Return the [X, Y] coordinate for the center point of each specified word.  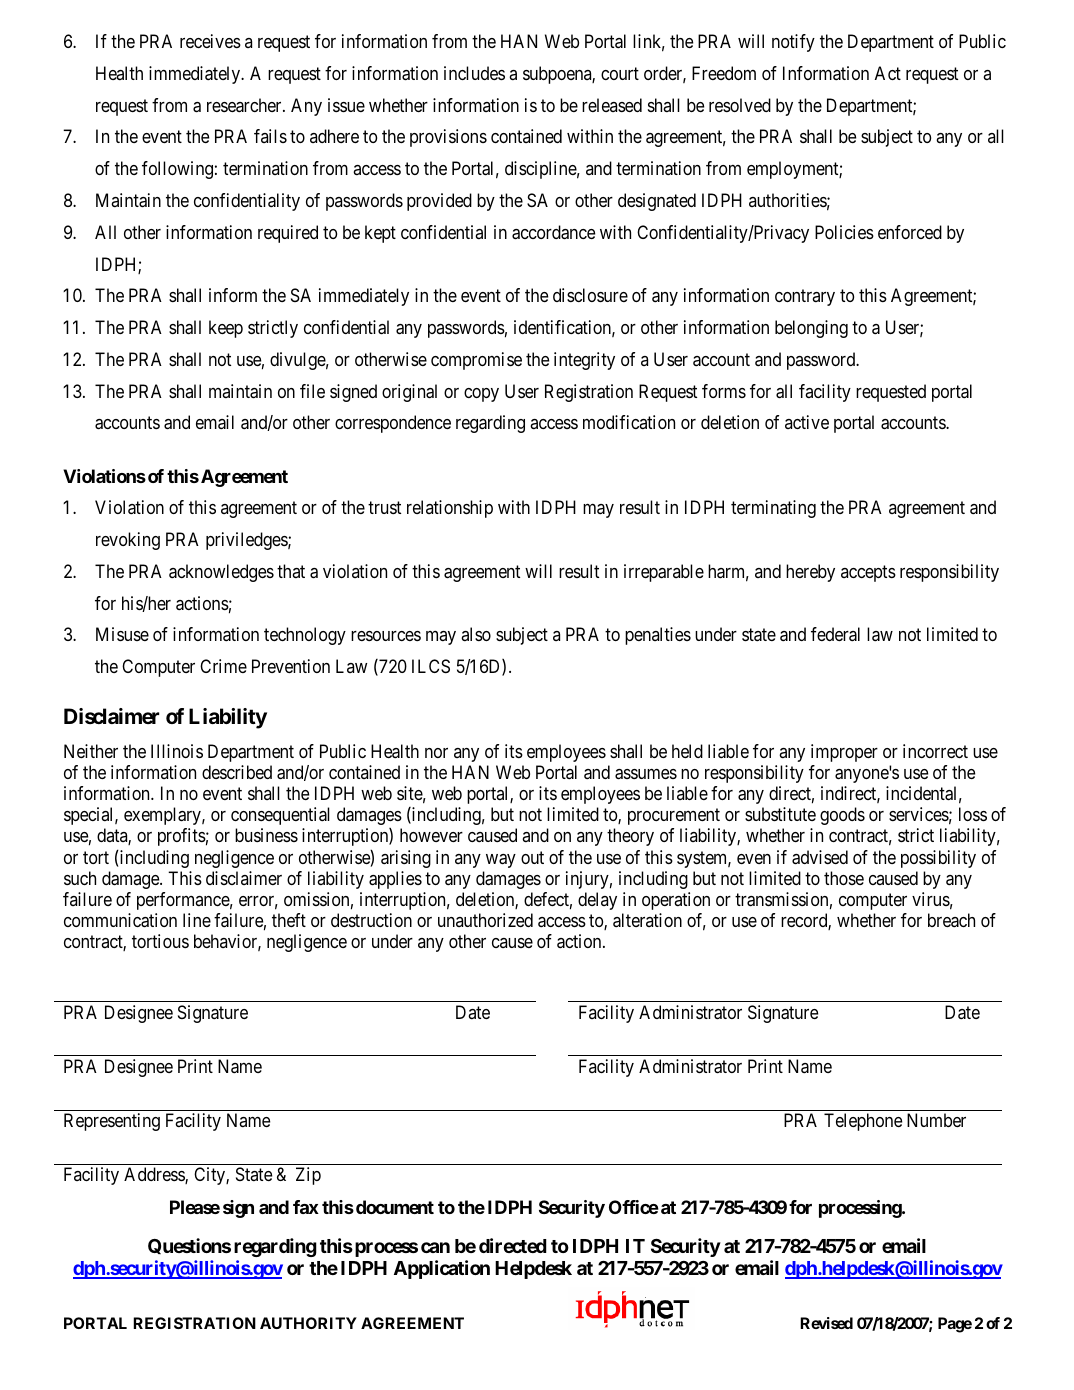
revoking [128, 541]
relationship [450, 509]
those [844, 878]
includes [474, 73]
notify [793, 43]
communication [120, 920]
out [532, 857]
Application [442, 1269]
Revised [826, 1323]
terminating [773, 509]
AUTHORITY [308, 1323]
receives [210, 41]
